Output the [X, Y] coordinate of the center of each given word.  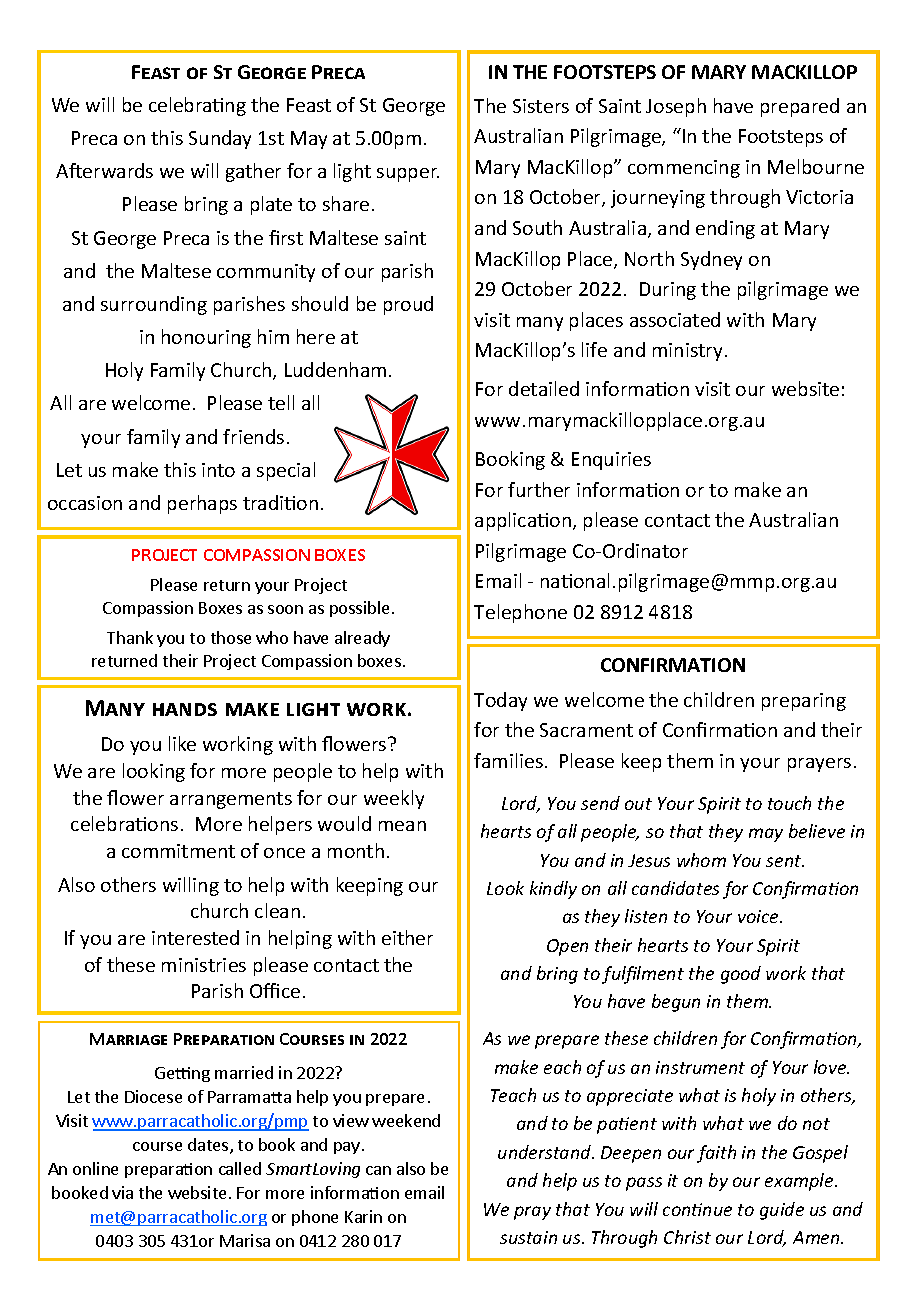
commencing [684, 169]
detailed [544, 388]
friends [253, 436]
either [407, 937]
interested [195, 937]
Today [500, 701]
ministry [687, 352]
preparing [804, 702]
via [122, 1192]
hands [185, 709]
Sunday [220, 139]
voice [759, 916]
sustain [528, 1237]
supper [408, 175]
